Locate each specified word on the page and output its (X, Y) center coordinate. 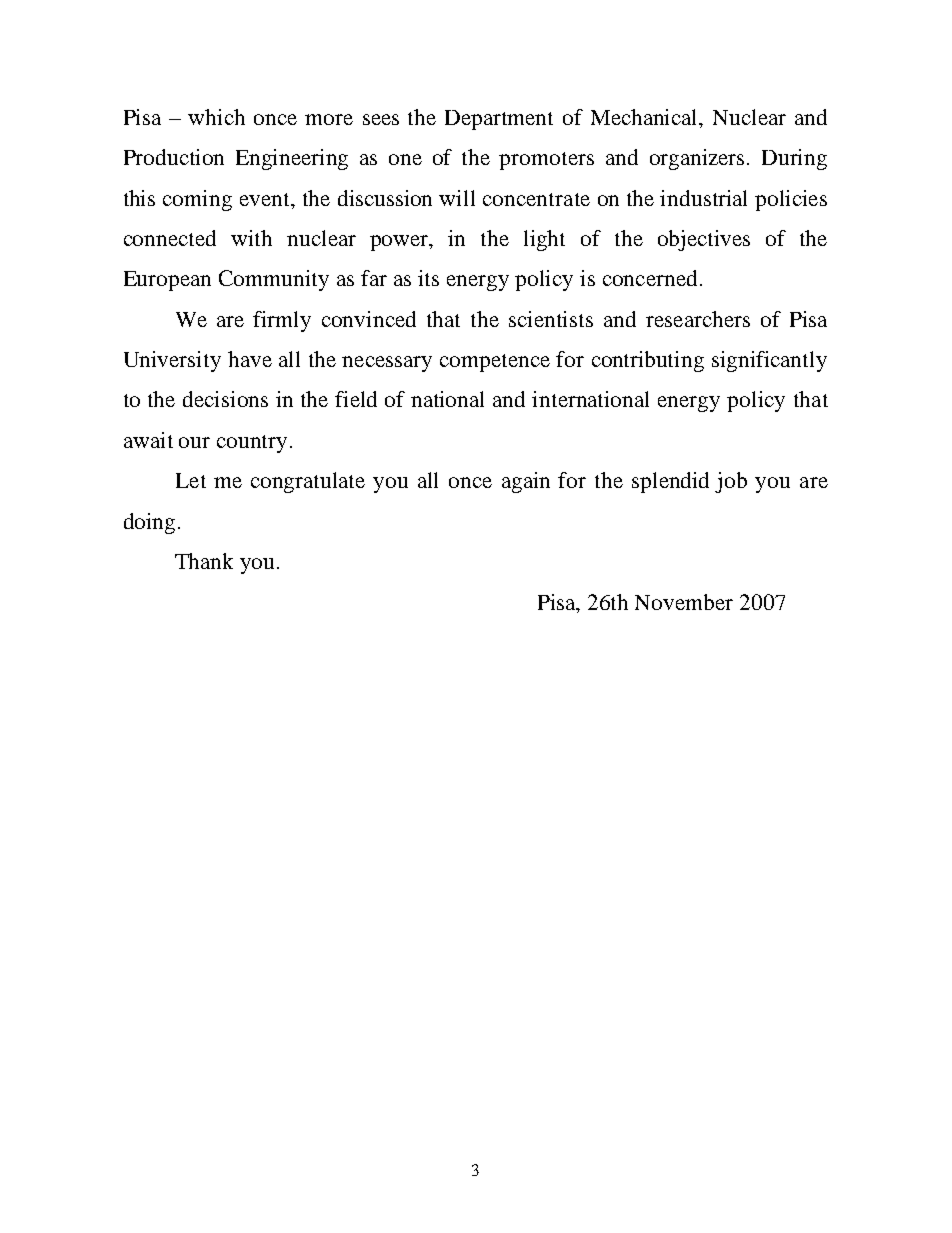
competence (495, 363)
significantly (769, 361)
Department (499, 120)
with (251, 238)
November (684, 602)
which (216, 117)
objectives (704, 240)
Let (191, 480)
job (731, 482)
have (250, 359)
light (544, 240)
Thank (204, 561)
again (526, 482)
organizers (699, 159)
